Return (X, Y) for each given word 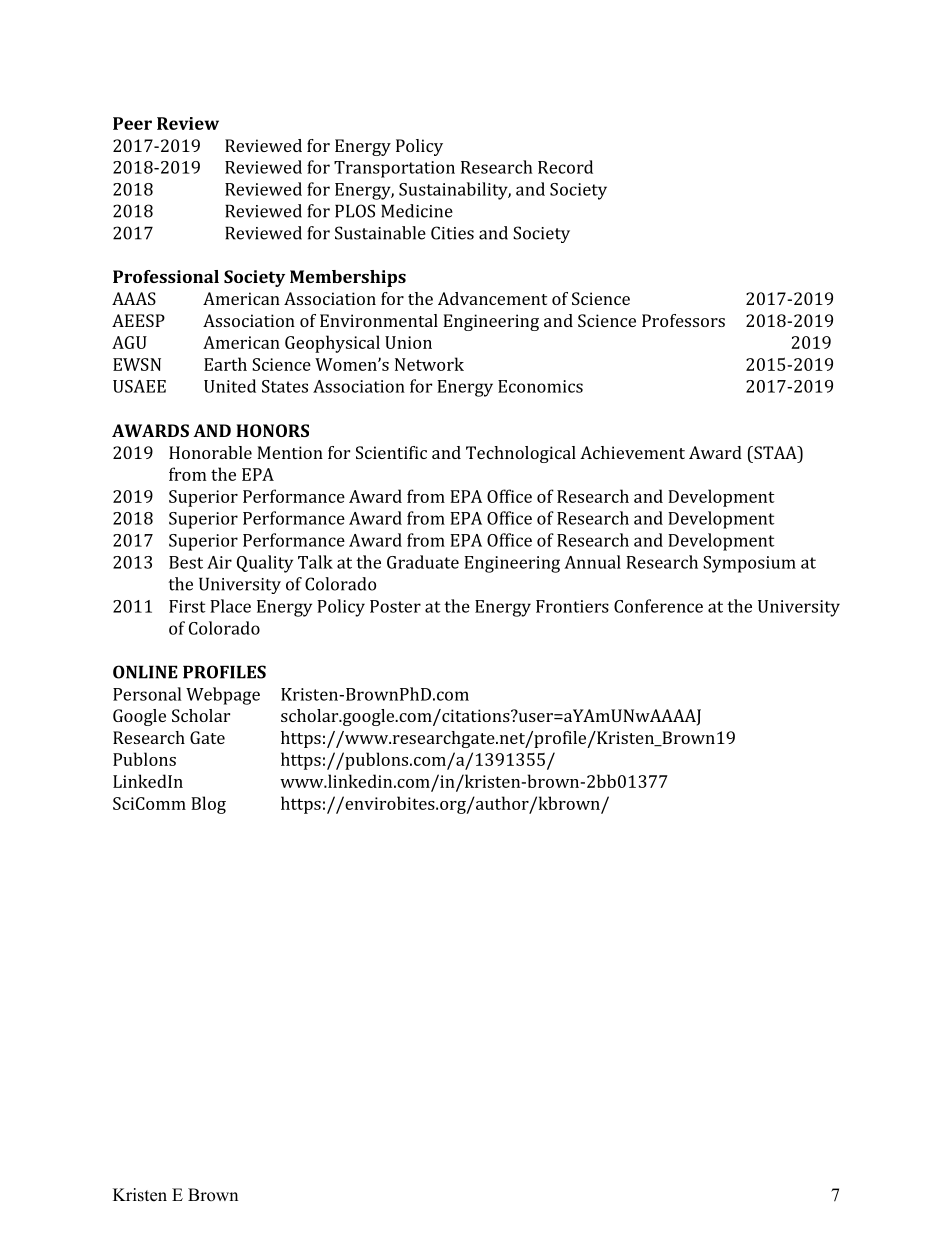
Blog (208, 805)
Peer (132, 123)
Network (429, 364)
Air (219, 562)
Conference (658, 606)
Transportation (394, 169)
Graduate (423, 562)
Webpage (223, 696)
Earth (225, 364)
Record (565, 167)
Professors (683, 320)
